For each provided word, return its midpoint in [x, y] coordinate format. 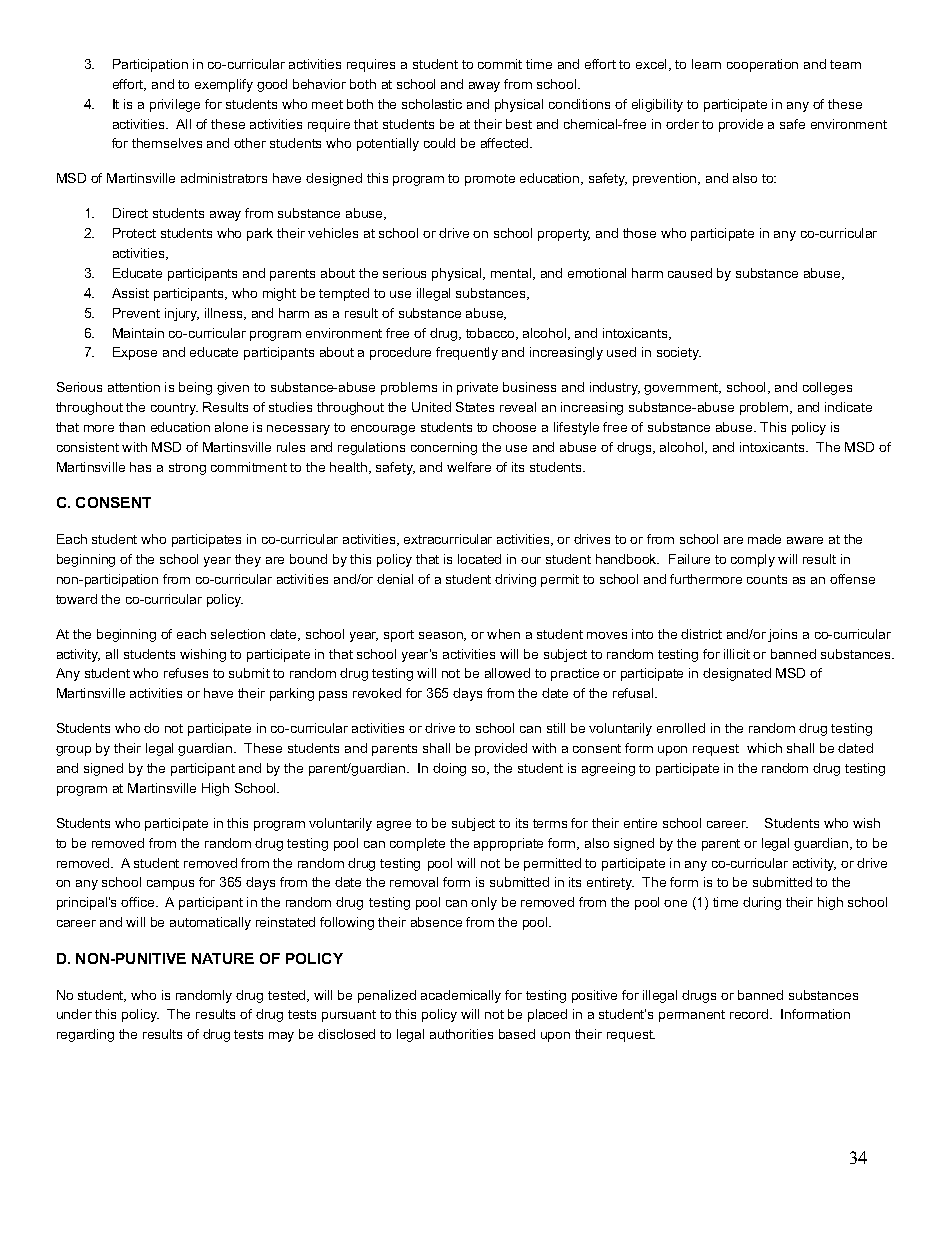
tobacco [491, 334]
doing [449, 769]
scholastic [432, 104]
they [248, 560]
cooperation [762, 65]
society [679, 353]
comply [753, 560]
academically [461, 996]
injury [182, 314]
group [73, 751]
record [750, 1014]
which [764, 748]
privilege [175, 105]
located [479, 559]
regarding [85, 1035]
